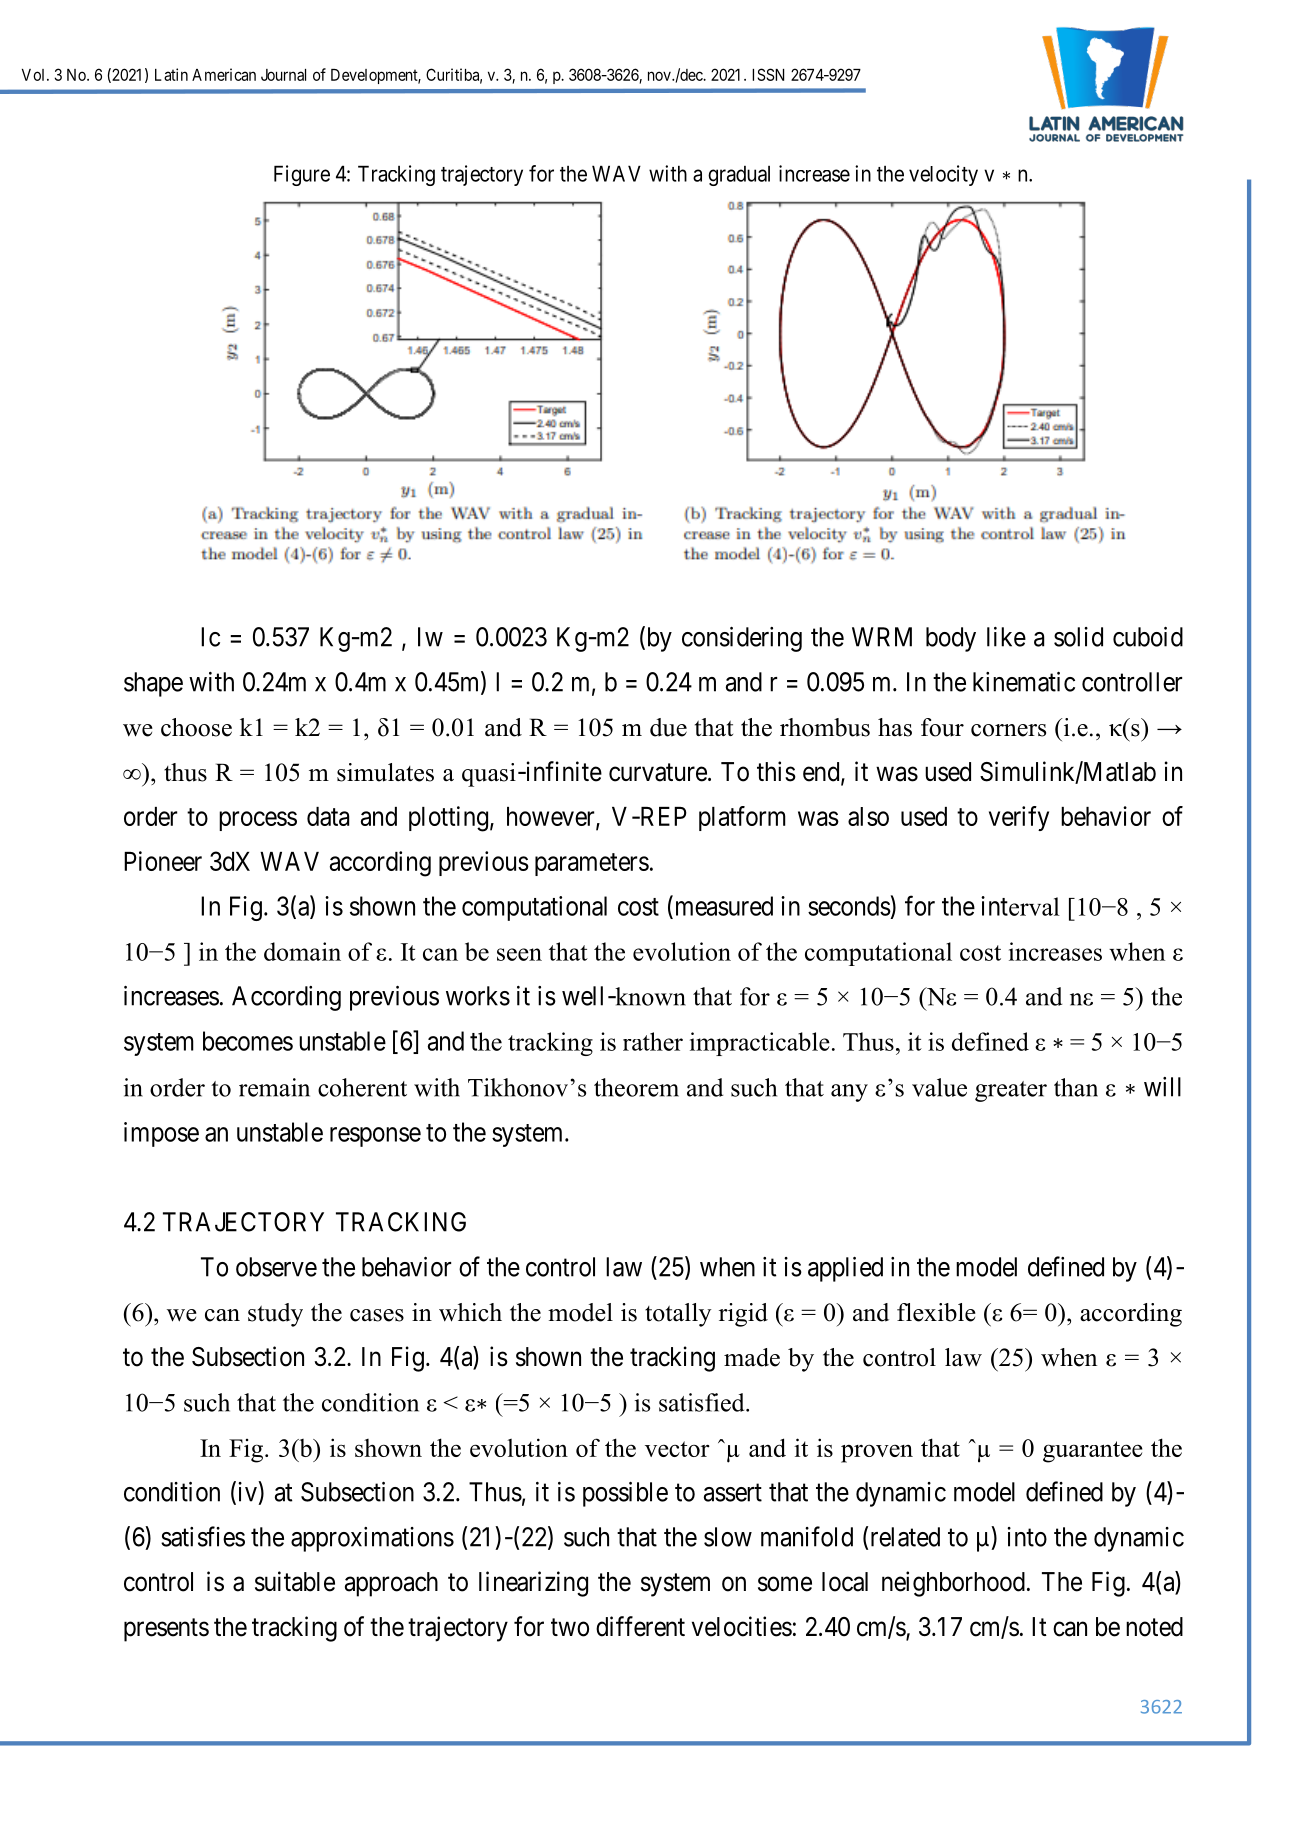 Image resolution: width=1291 pixels, height=1825 pixels. What do you see at coordinates (742, 818) in the screenshot?
I see `platform` at bounding box center [742, 818].
